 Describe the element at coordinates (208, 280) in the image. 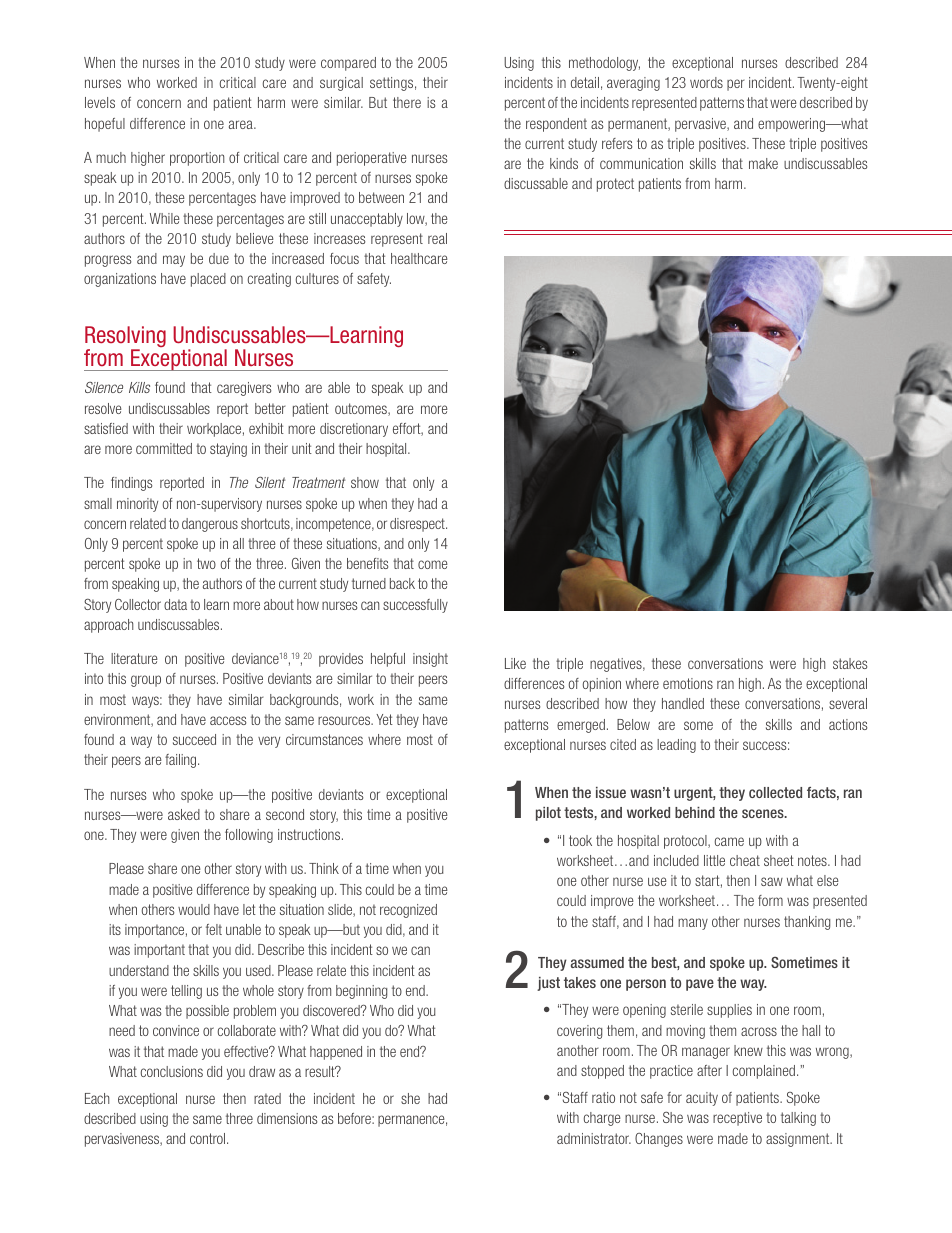

I see `placed` at that location.
